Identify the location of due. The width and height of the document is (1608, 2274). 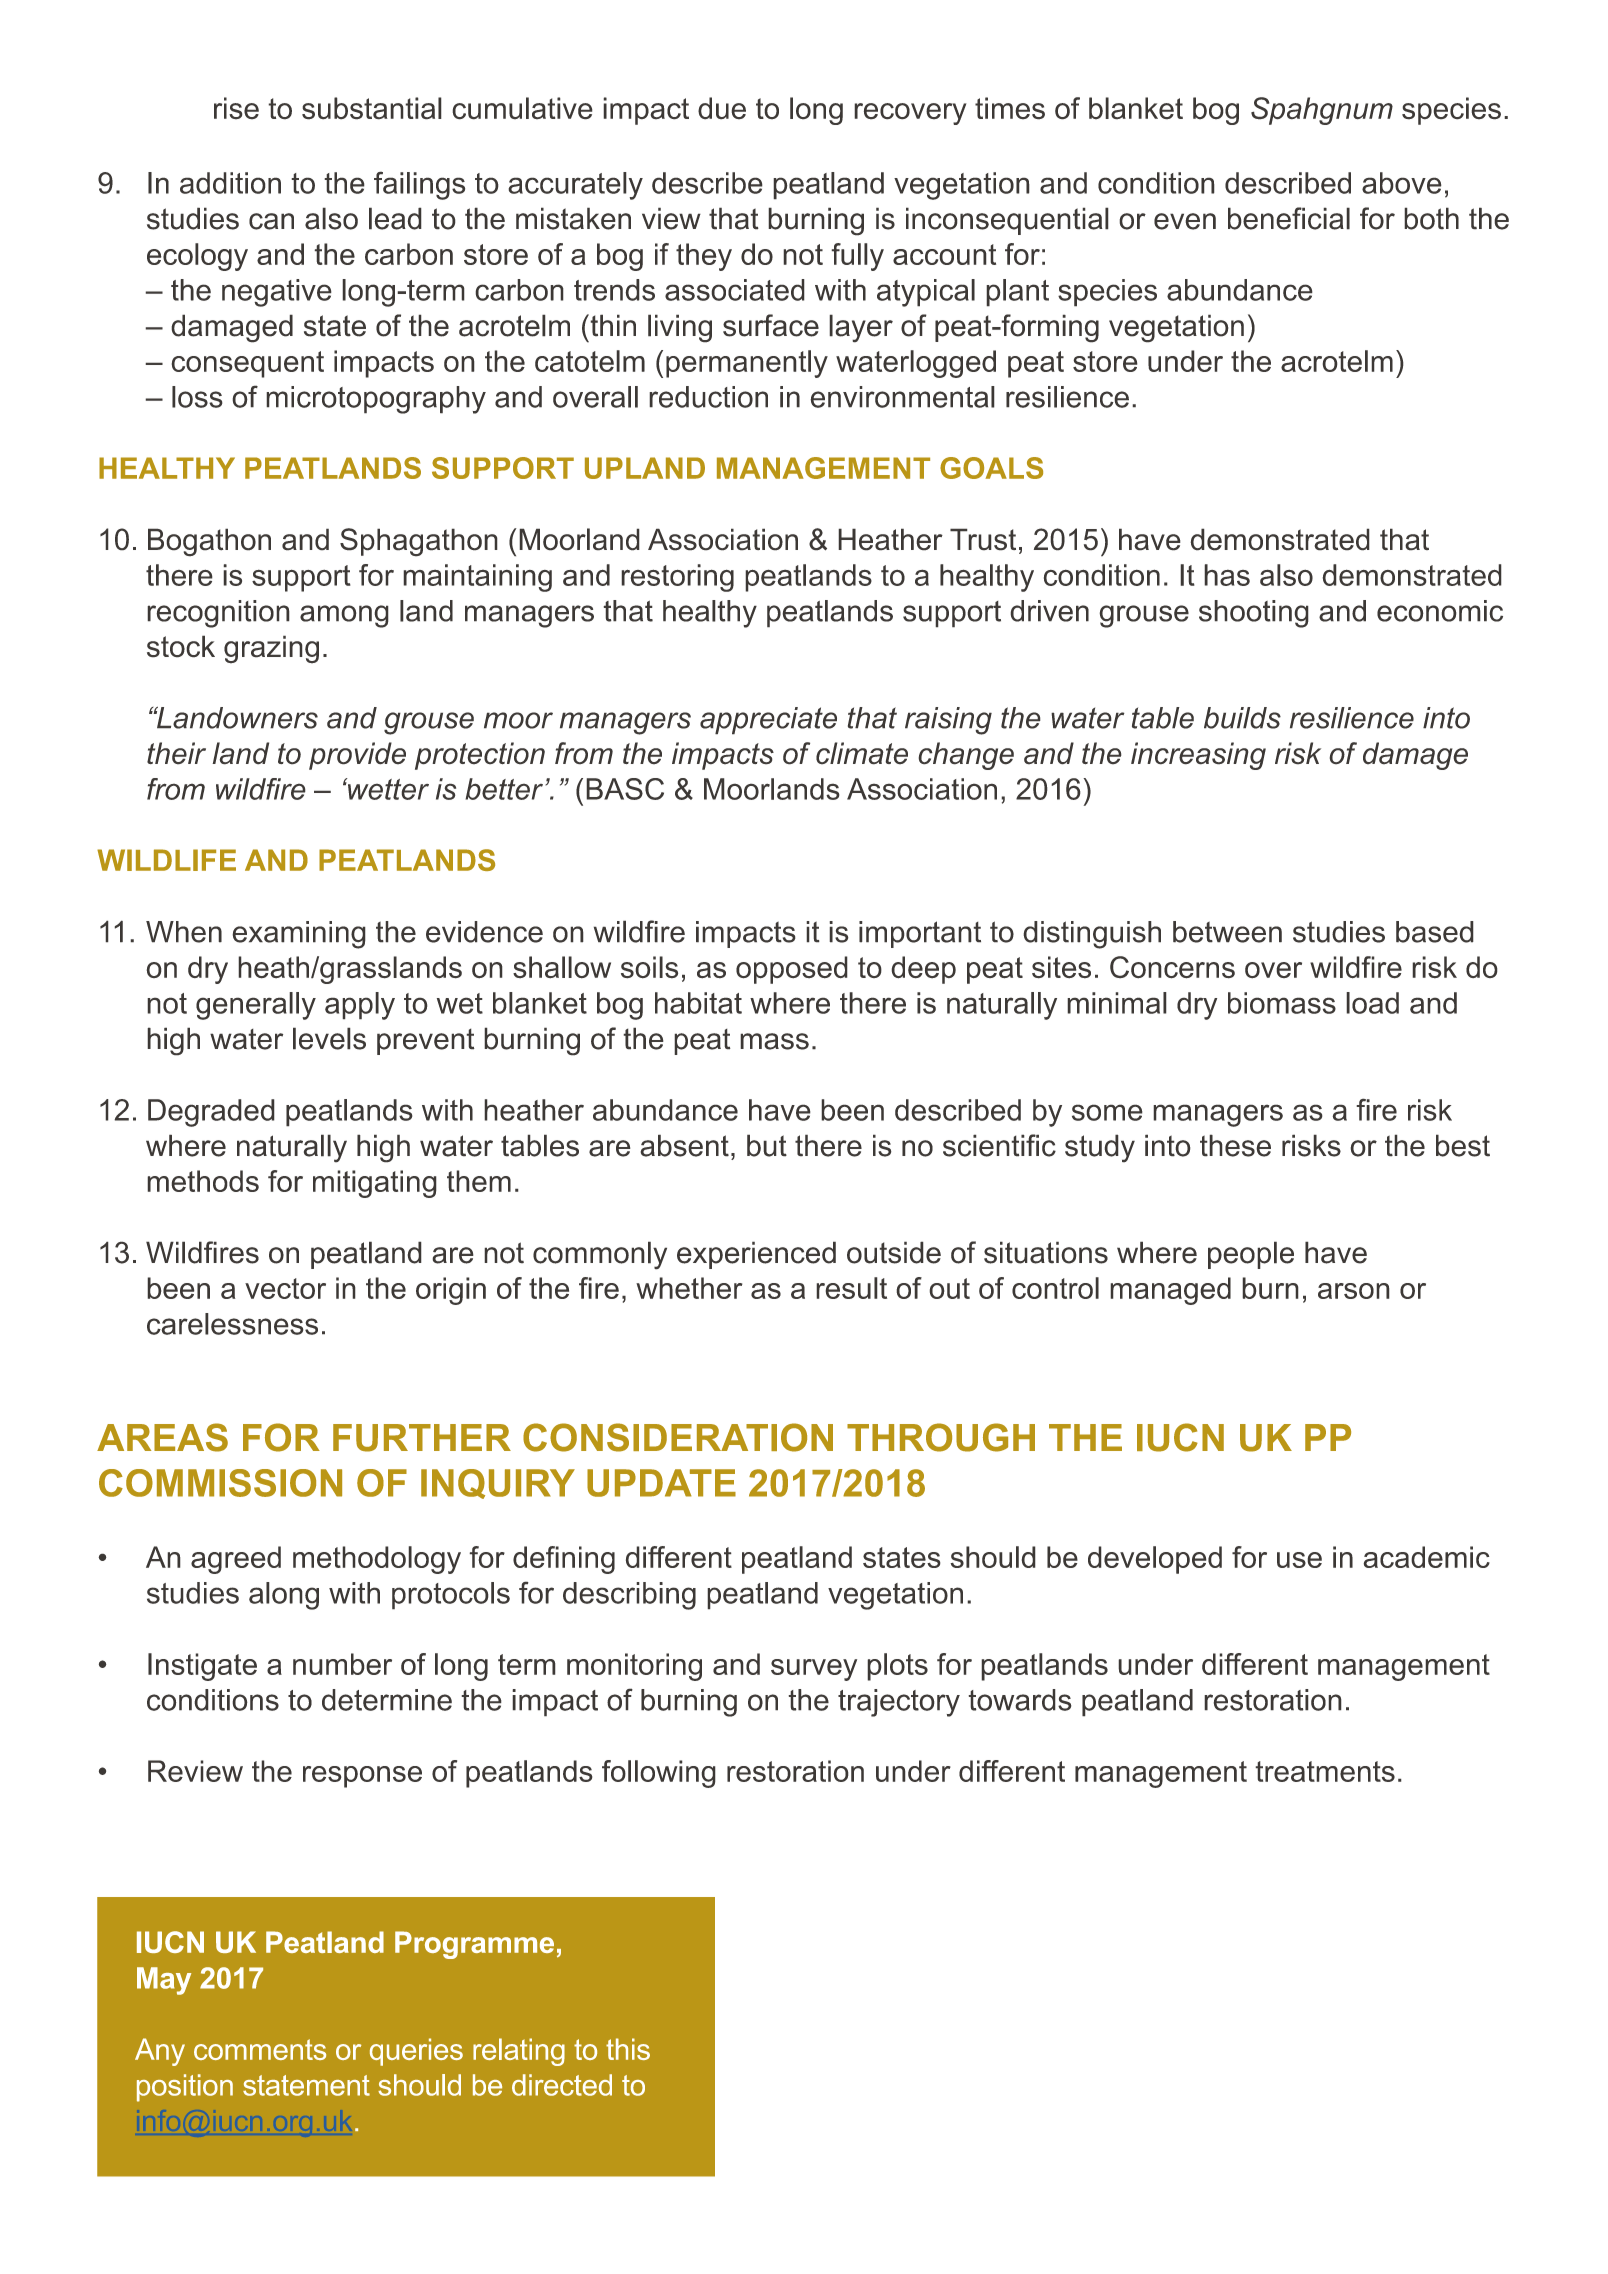
(722, 108).
